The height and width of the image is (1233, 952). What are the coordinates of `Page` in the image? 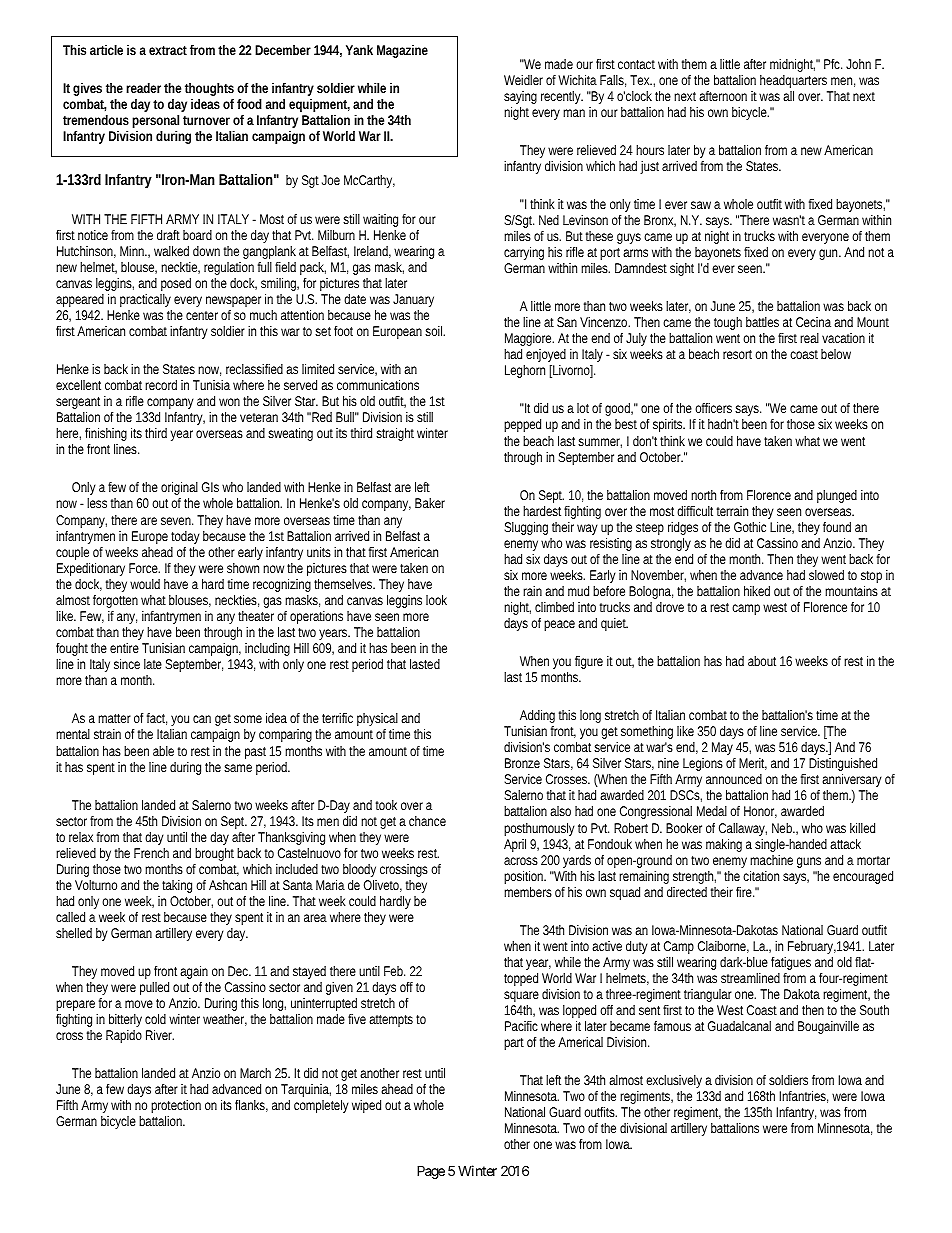 It's located at (431, 1172).
